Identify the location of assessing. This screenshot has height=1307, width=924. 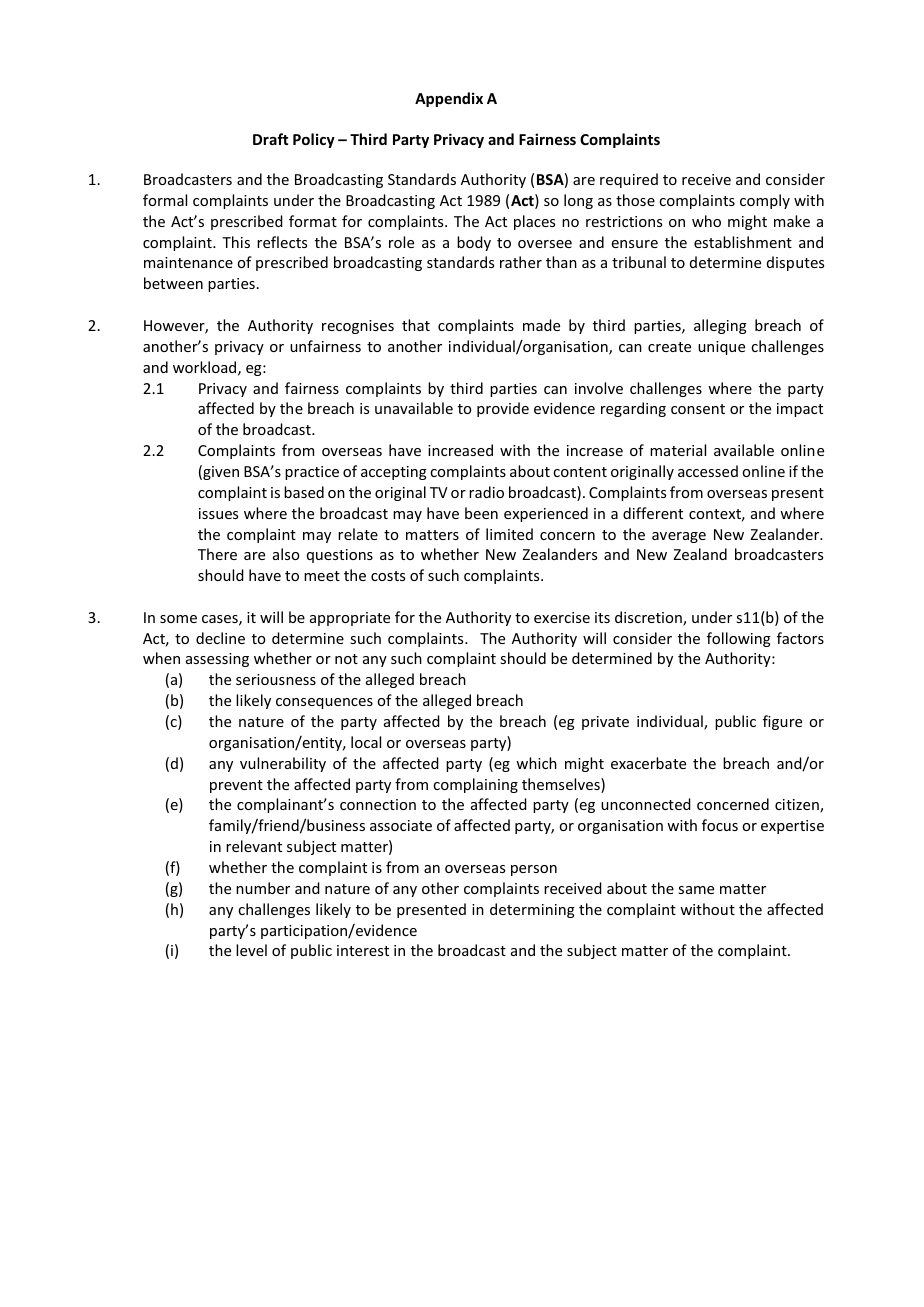
(217, 660).
